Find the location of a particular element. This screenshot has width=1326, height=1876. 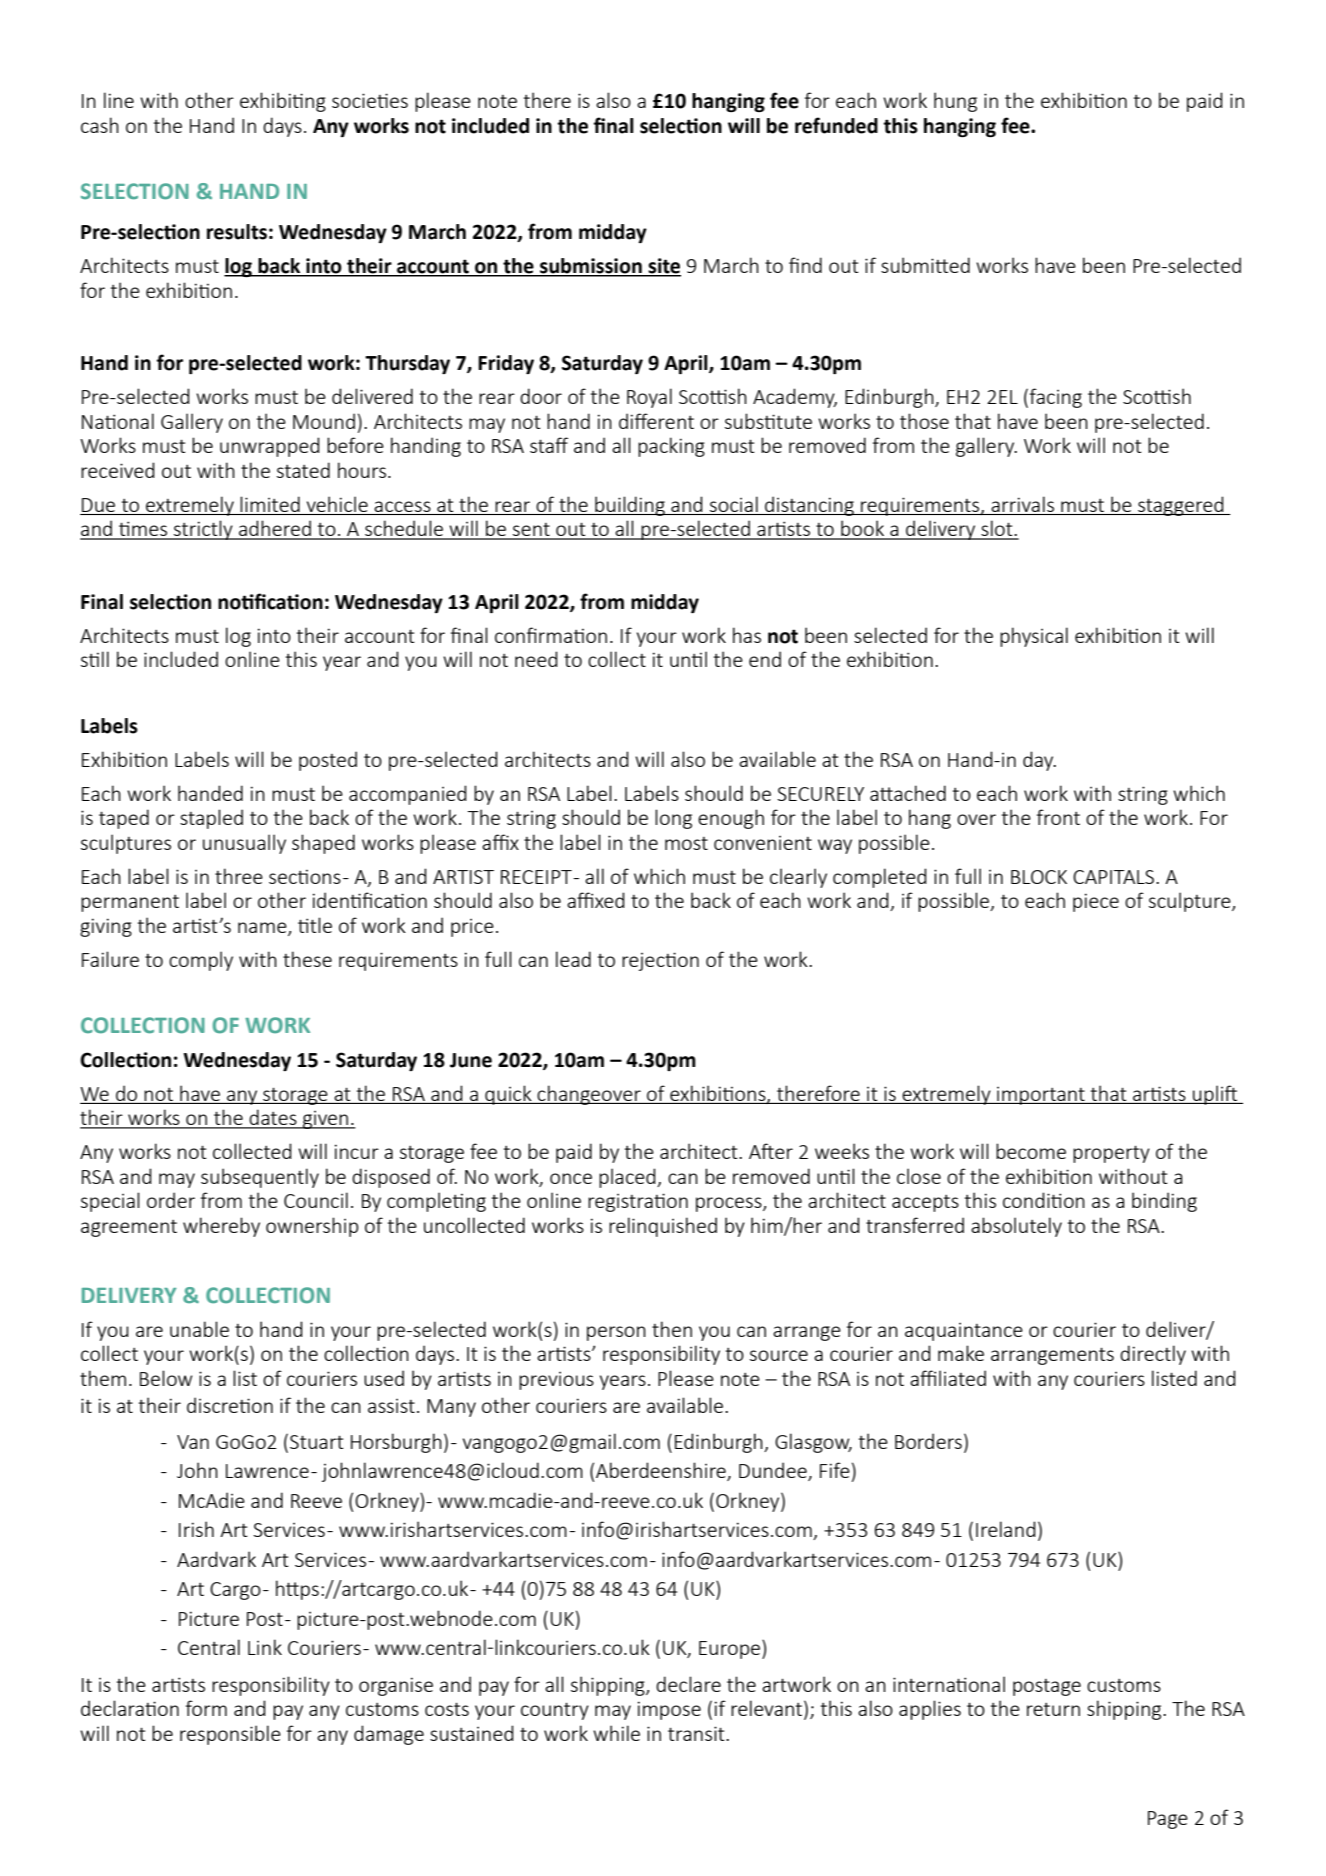

site is located at coordinates (663, 267).
